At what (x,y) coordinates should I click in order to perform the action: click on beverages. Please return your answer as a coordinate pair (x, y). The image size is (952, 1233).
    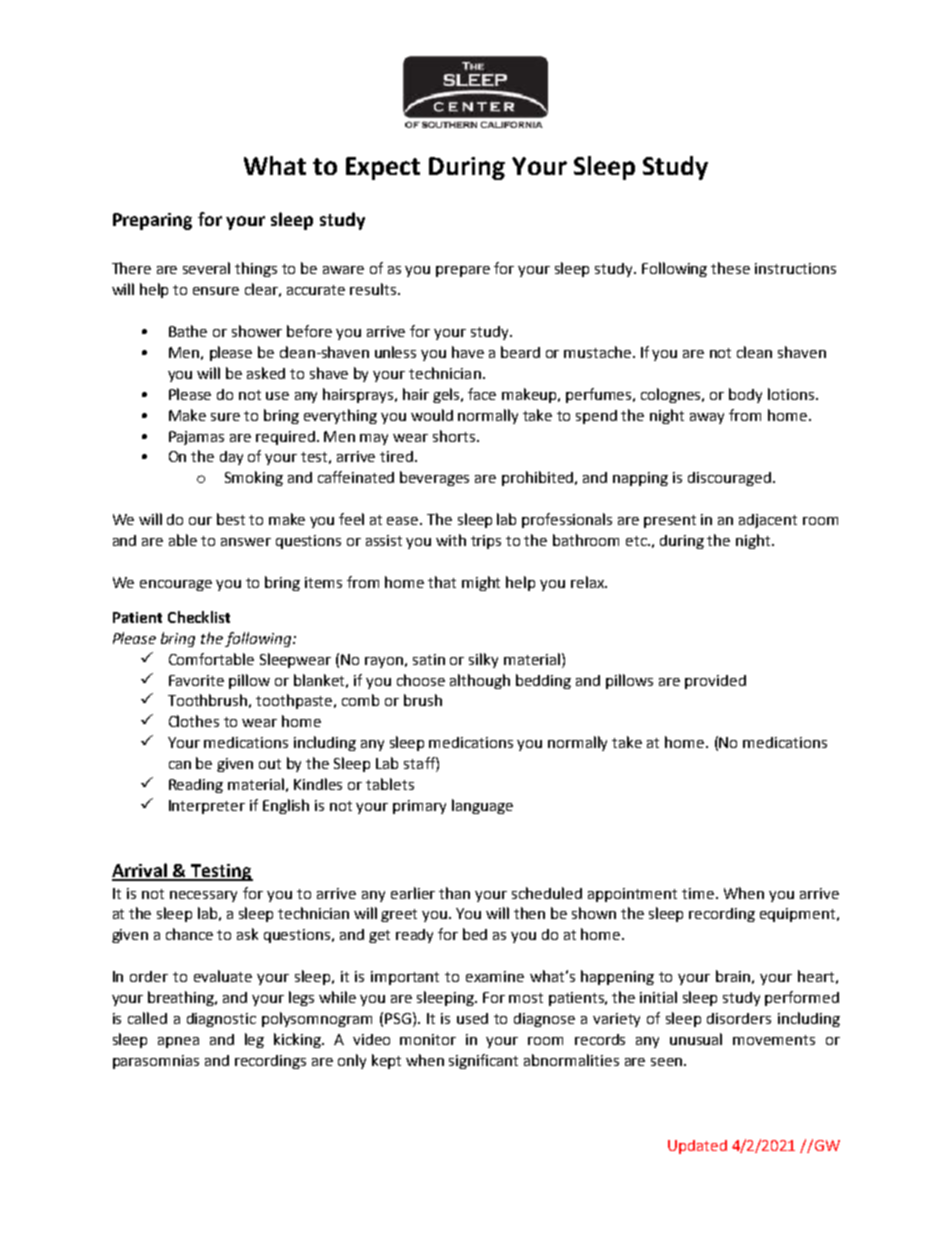
    Looking at the image, I should click on (434, 478).
